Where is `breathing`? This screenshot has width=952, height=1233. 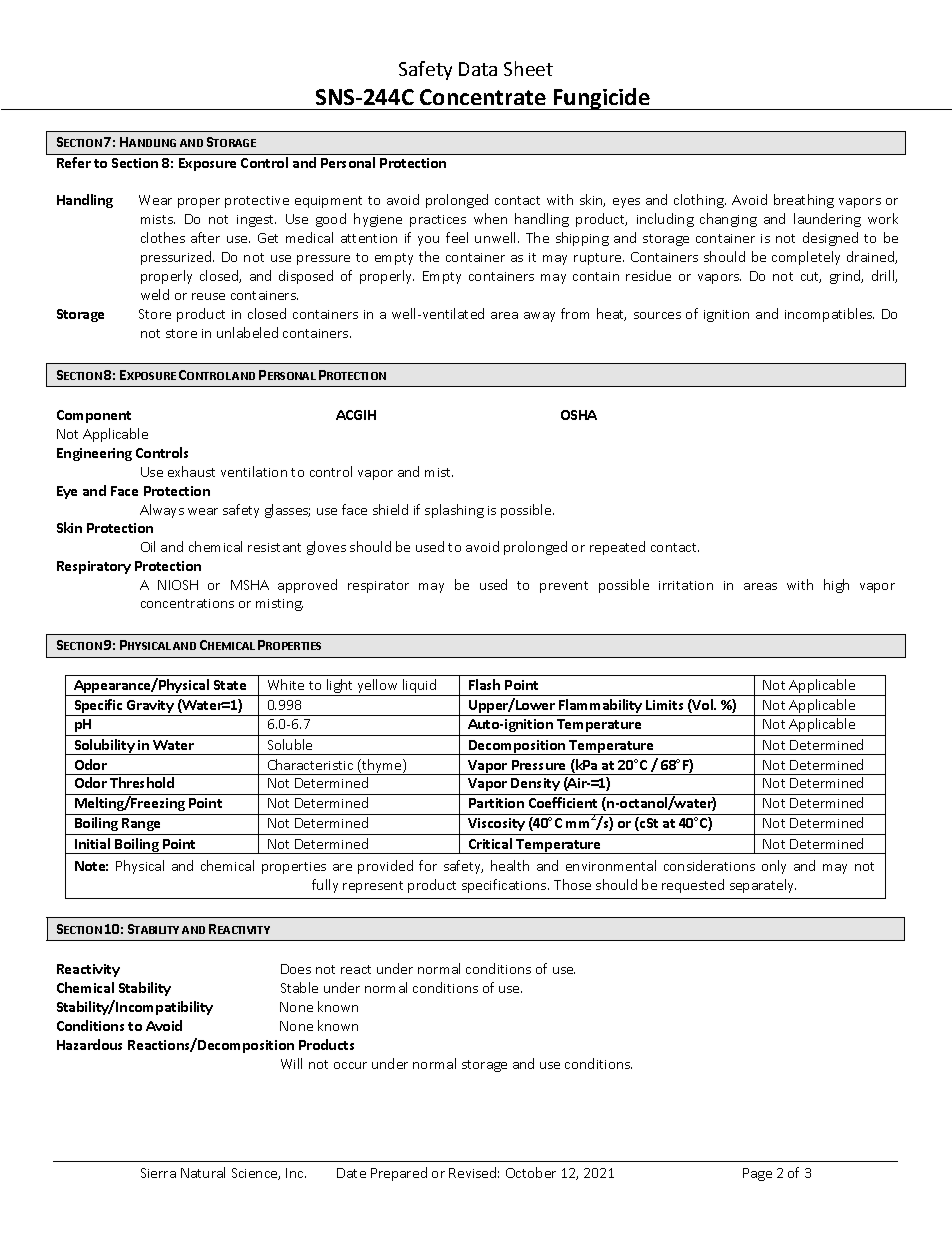 breathing is located at coordinates (804, 201).
